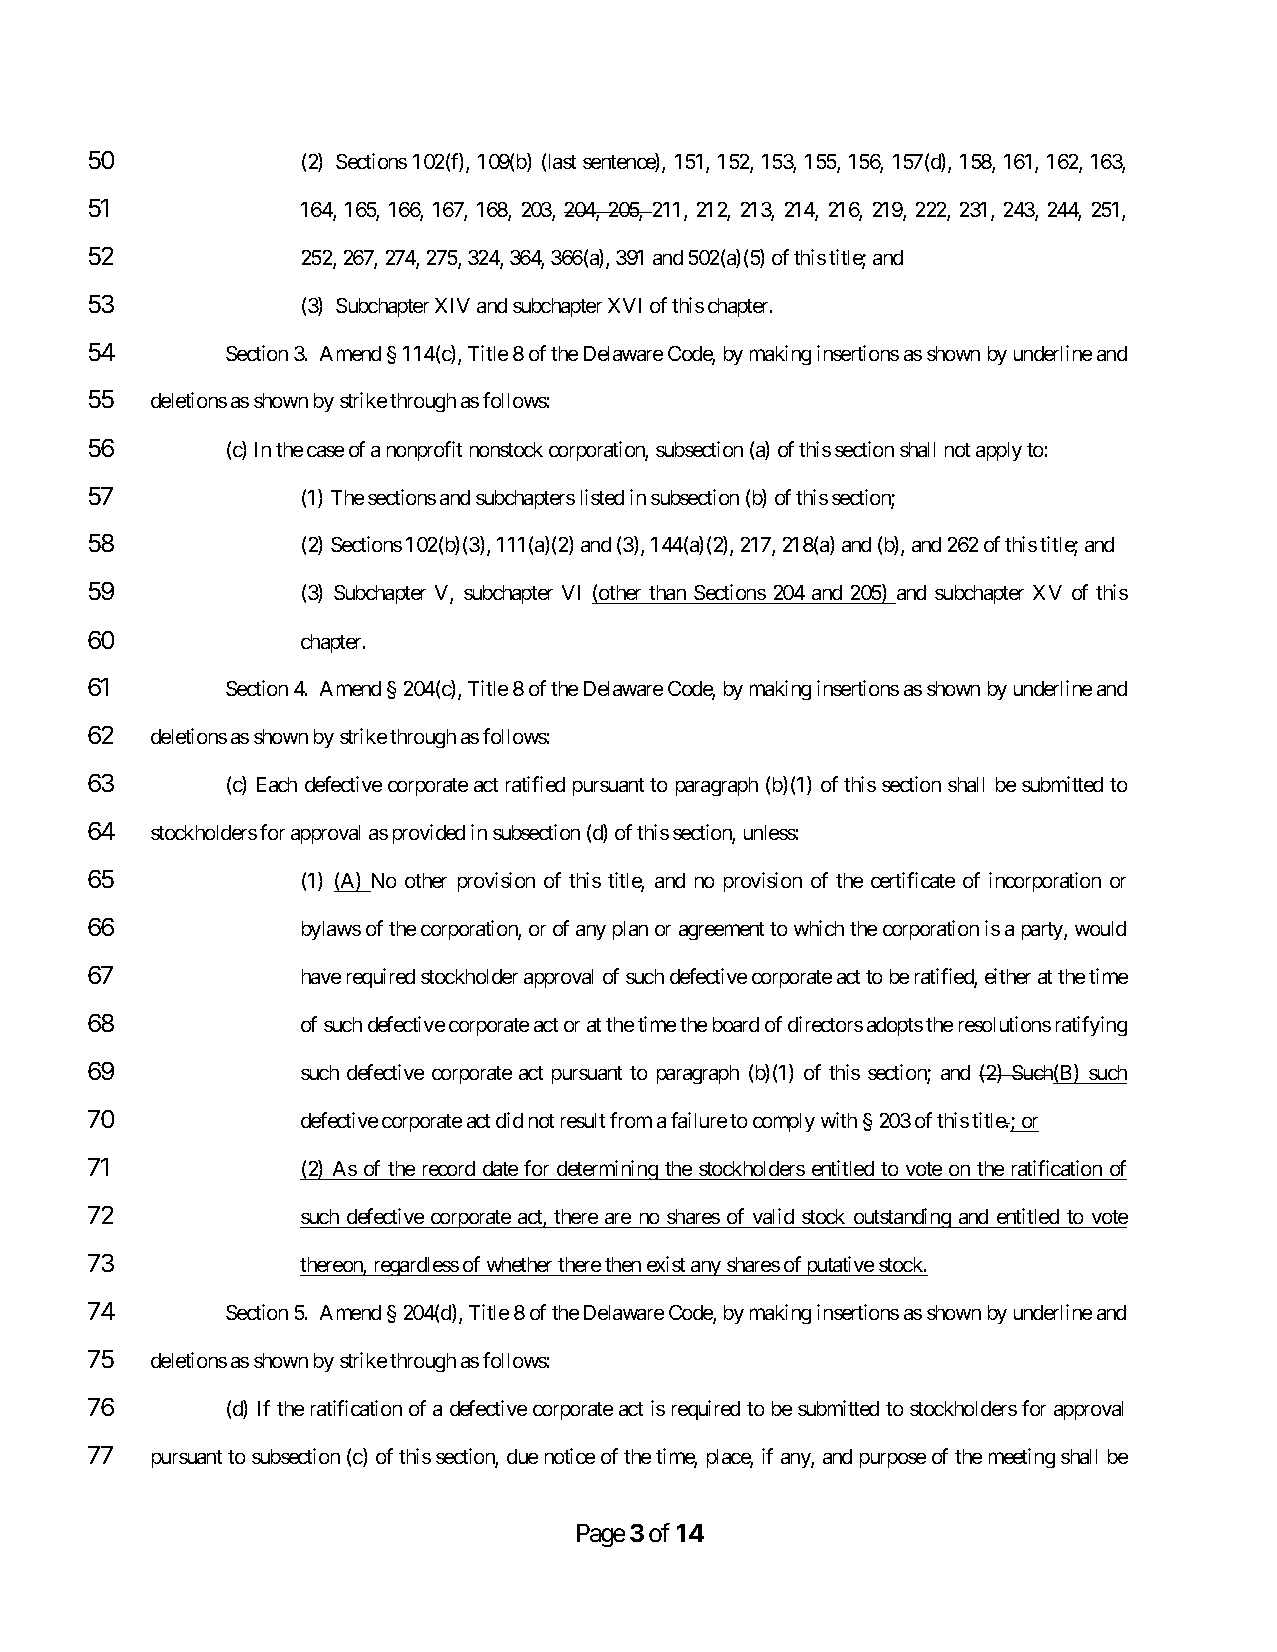 The image size is (1277, 1652). Describe the element at coordinates (624, 305) in the screenshot. I see `XVI` at that location.
